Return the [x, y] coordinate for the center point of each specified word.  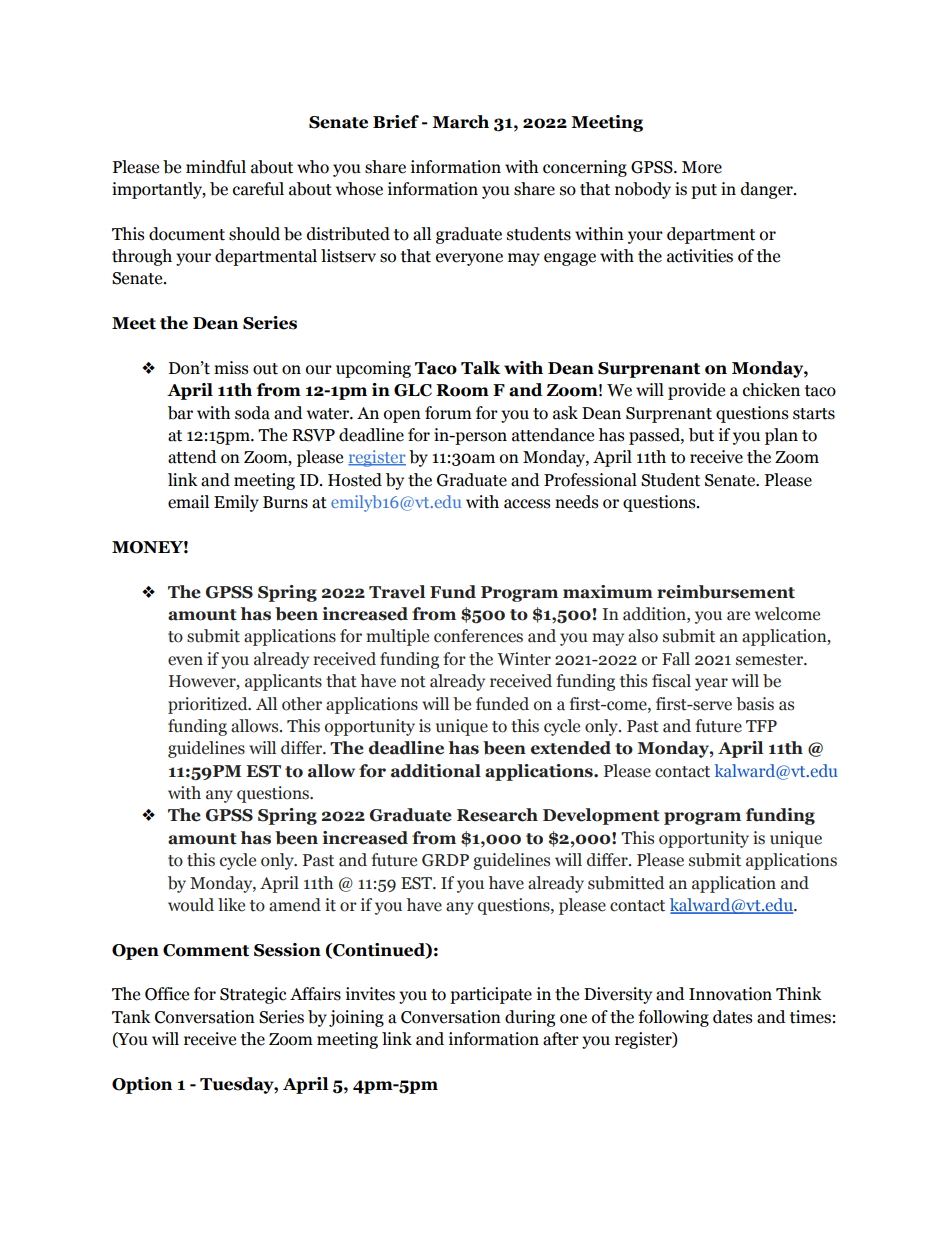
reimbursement [726, 592]
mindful [216, 167]
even [185, 661]
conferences [478, 636]
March [460, 122]
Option [142, 1085]
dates [732, 1017]
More [702, 167]
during [530, 1018]
